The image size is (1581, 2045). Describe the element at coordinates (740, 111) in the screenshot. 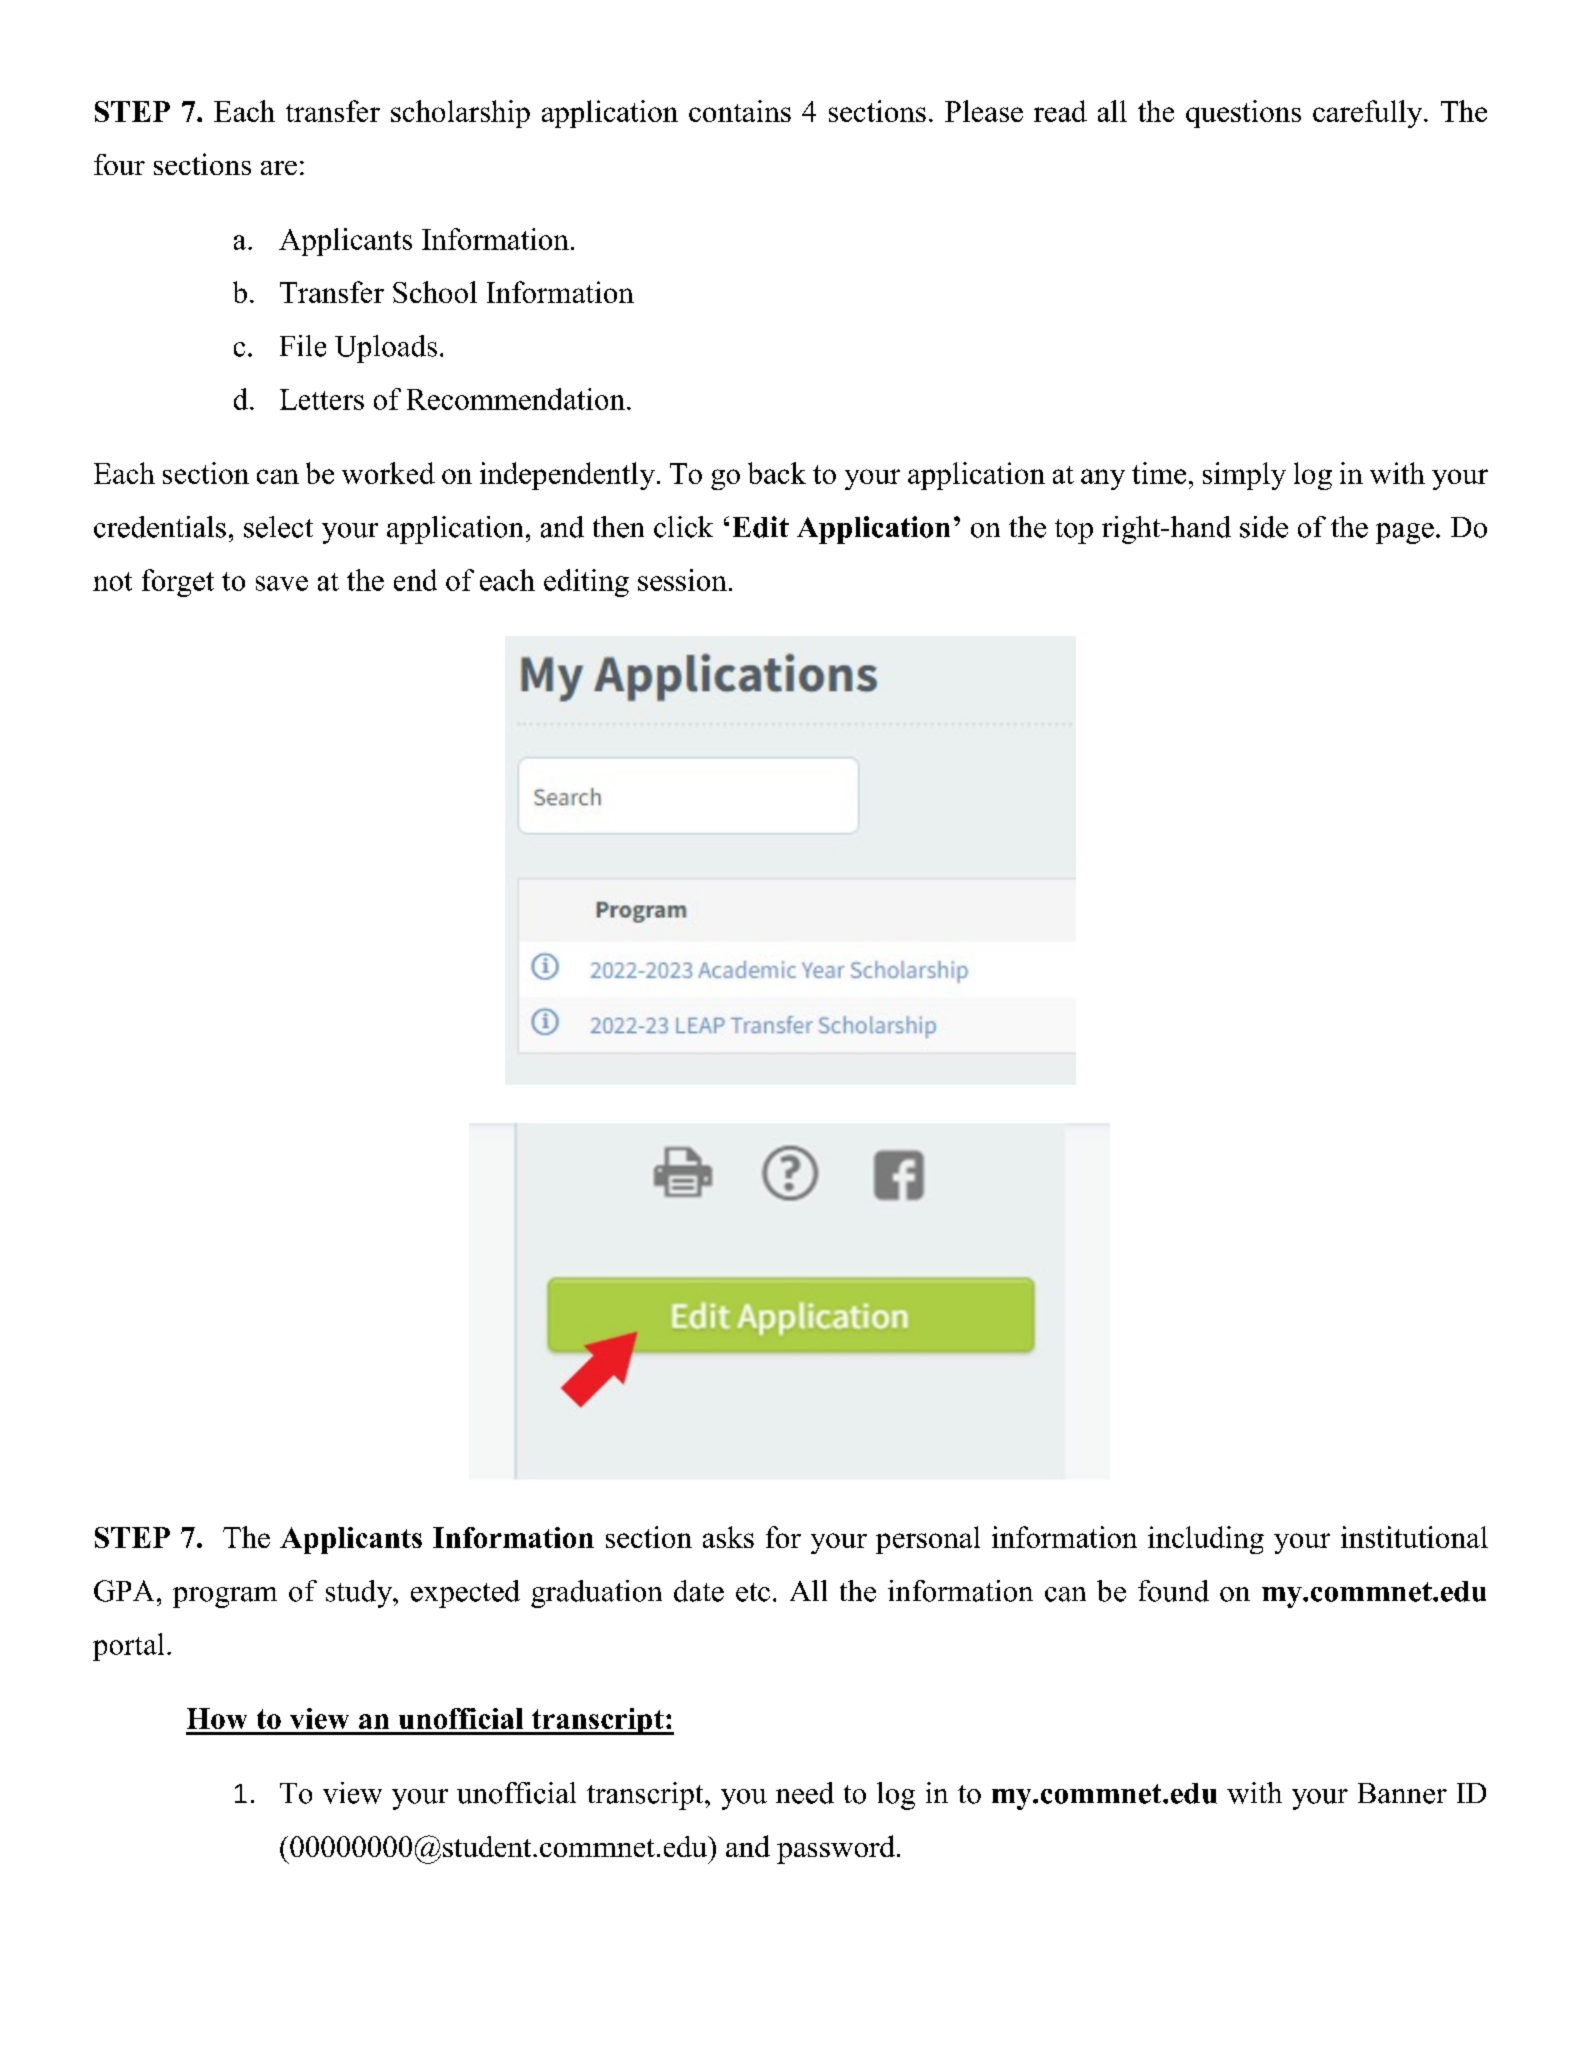

I see `contains` at that location.
